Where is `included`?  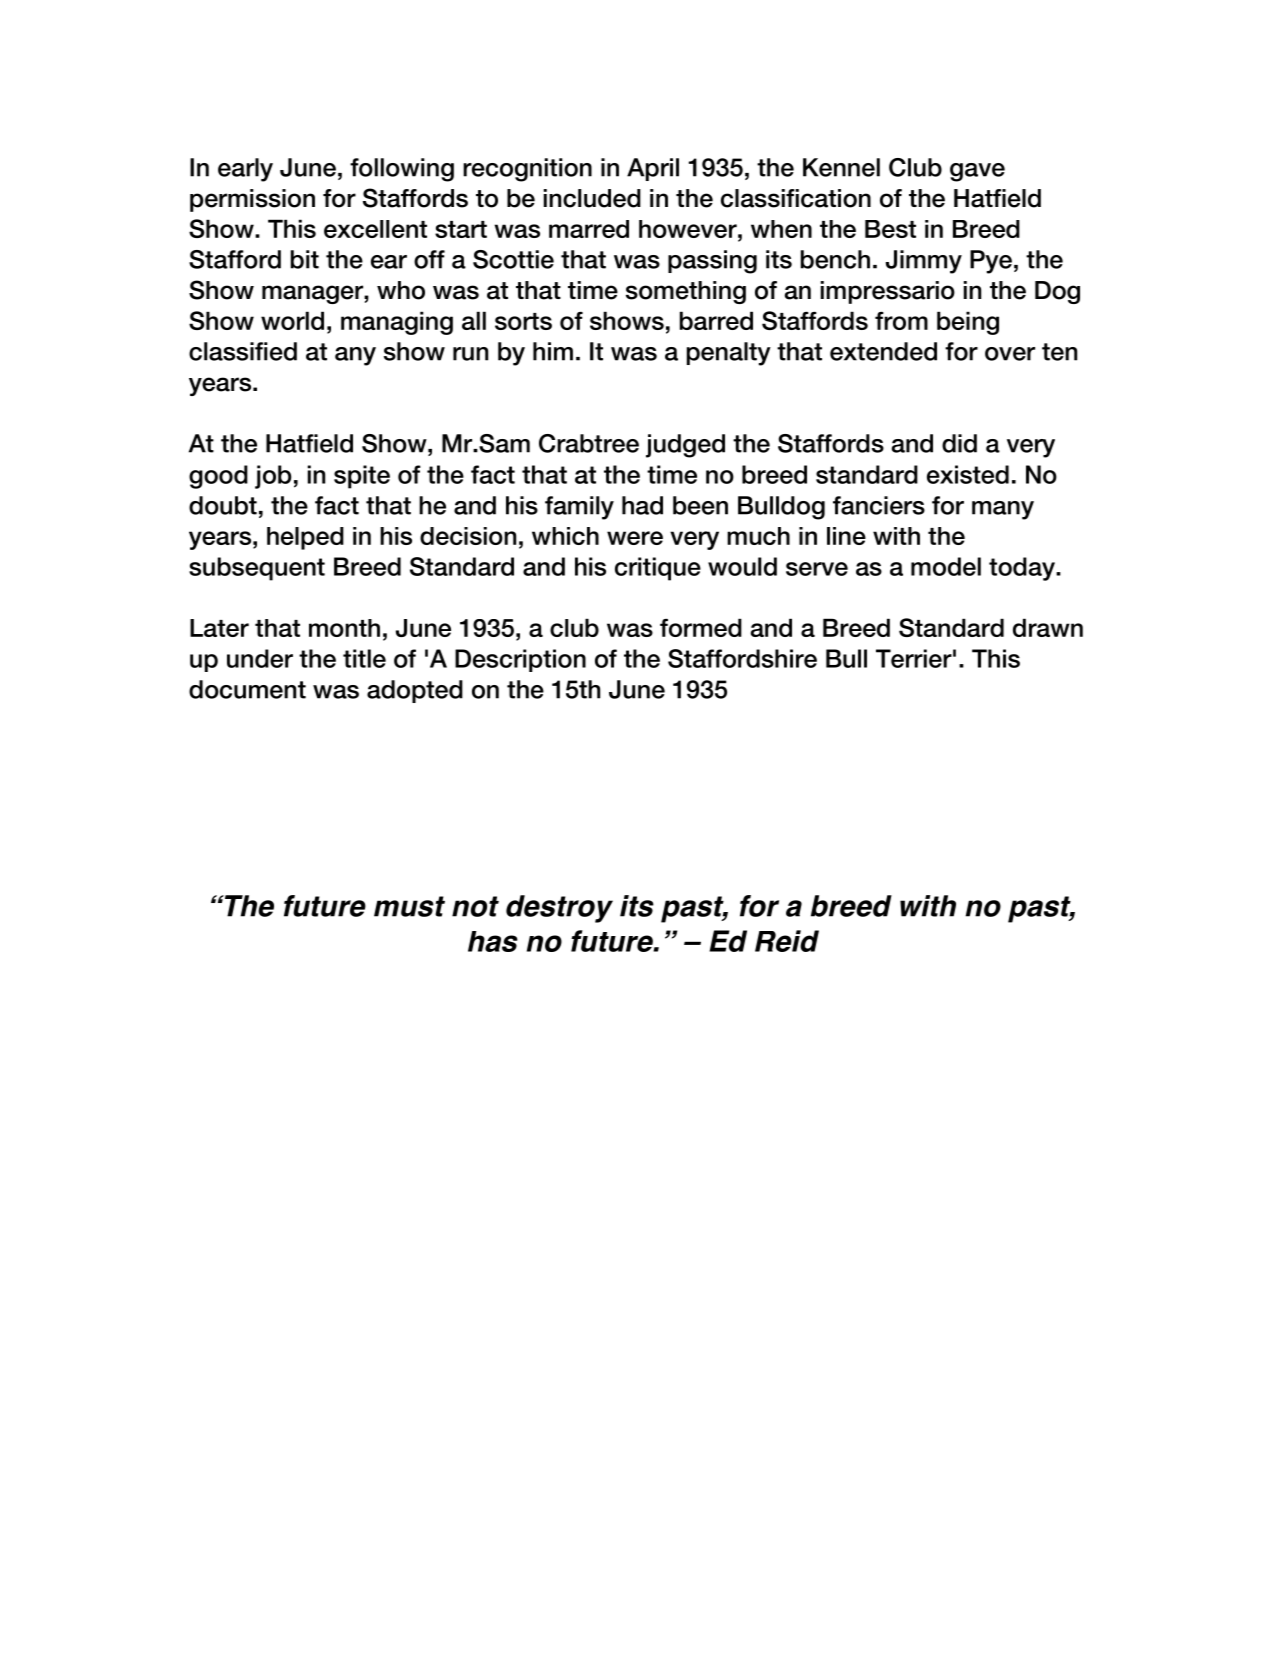 included is located at coordinates (592, 198).
